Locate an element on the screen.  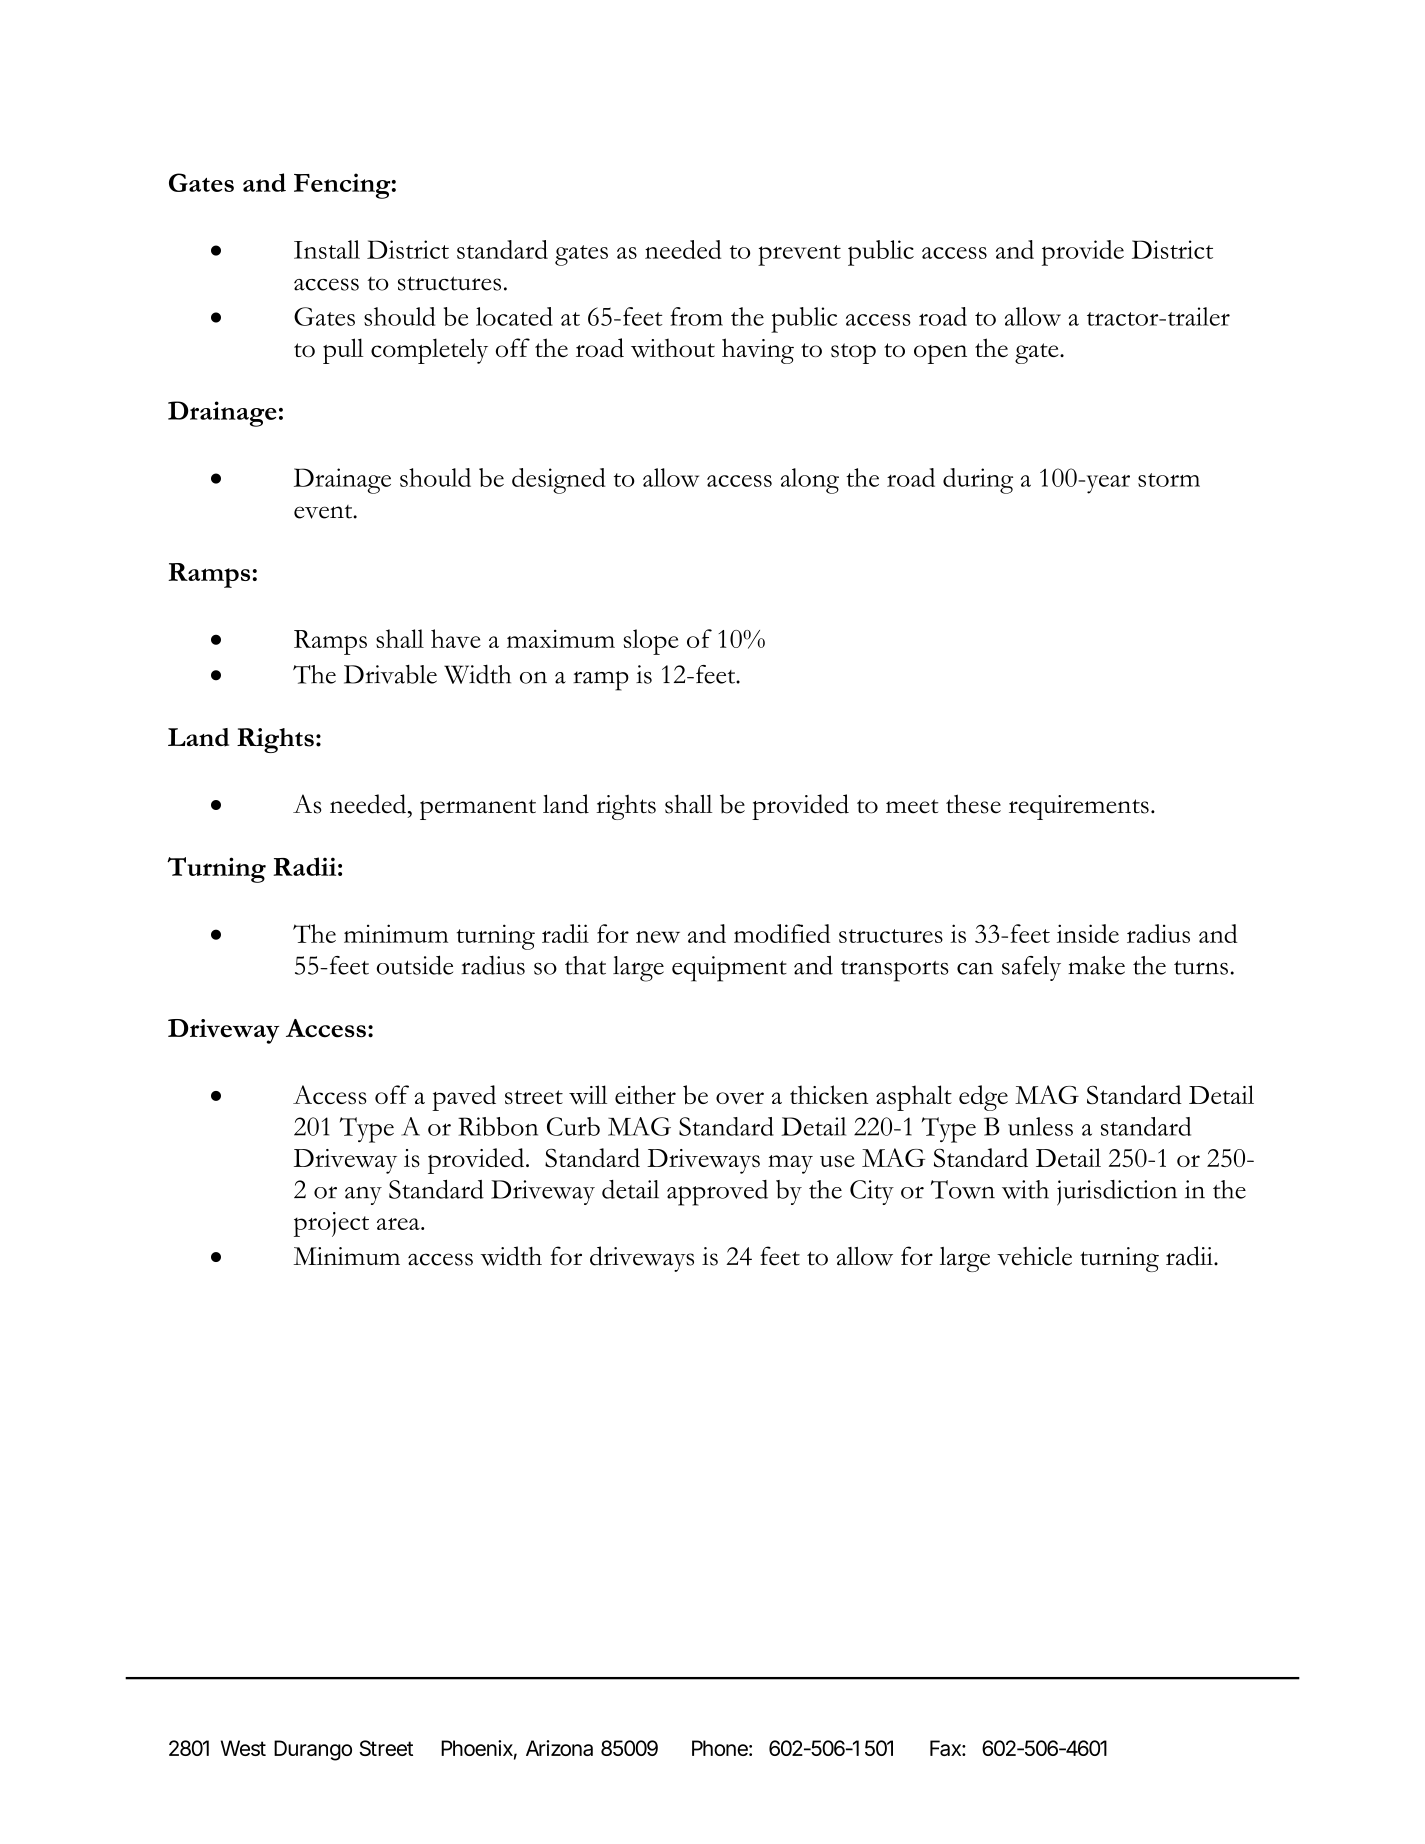
Arizona is located at coordinates (559, 1748).
